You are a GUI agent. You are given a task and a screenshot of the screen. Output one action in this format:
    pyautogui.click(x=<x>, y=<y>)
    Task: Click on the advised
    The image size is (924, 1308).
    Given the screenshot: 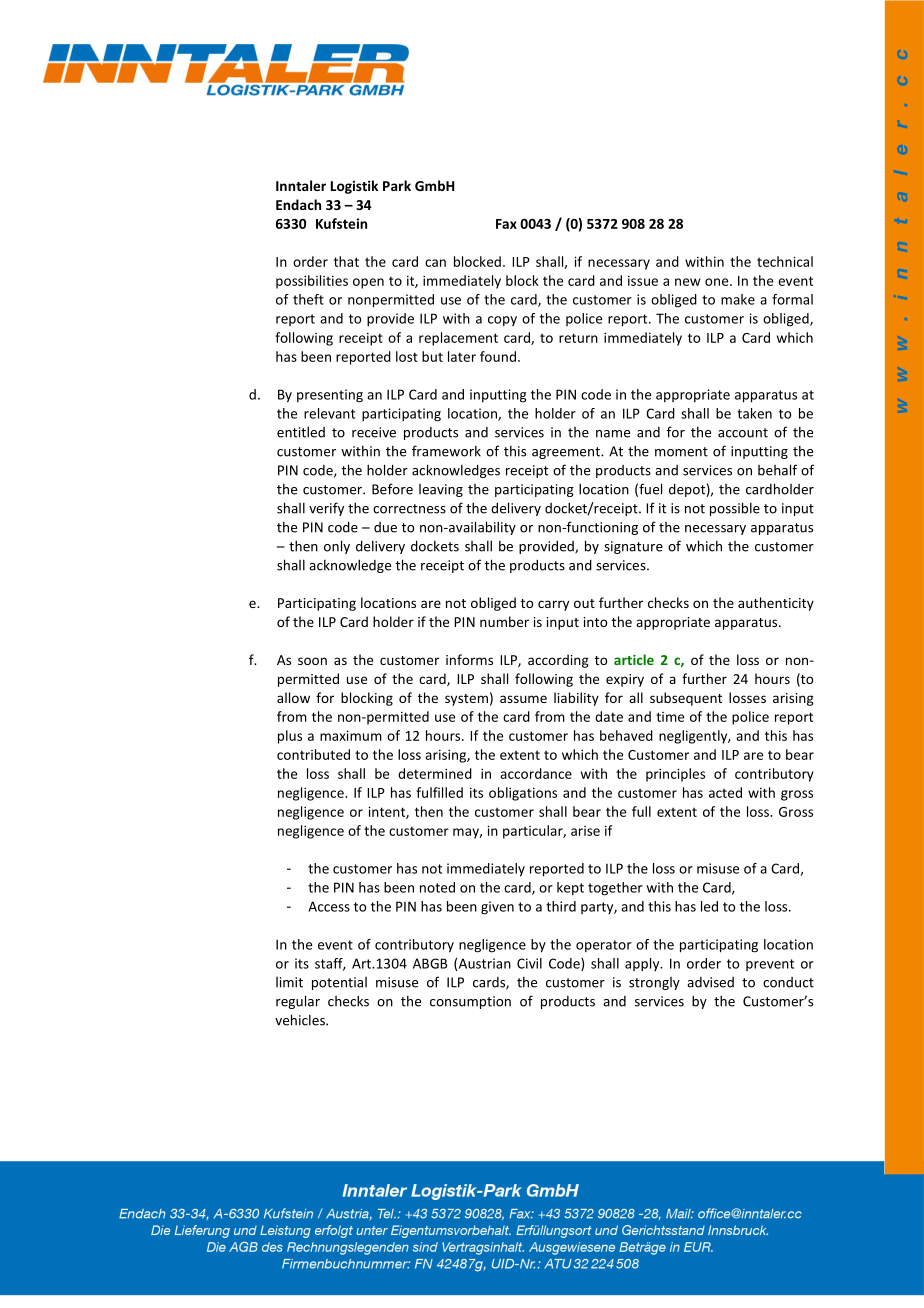 What is the action you would take?
    pyautogui.click(x=710, y=982)
